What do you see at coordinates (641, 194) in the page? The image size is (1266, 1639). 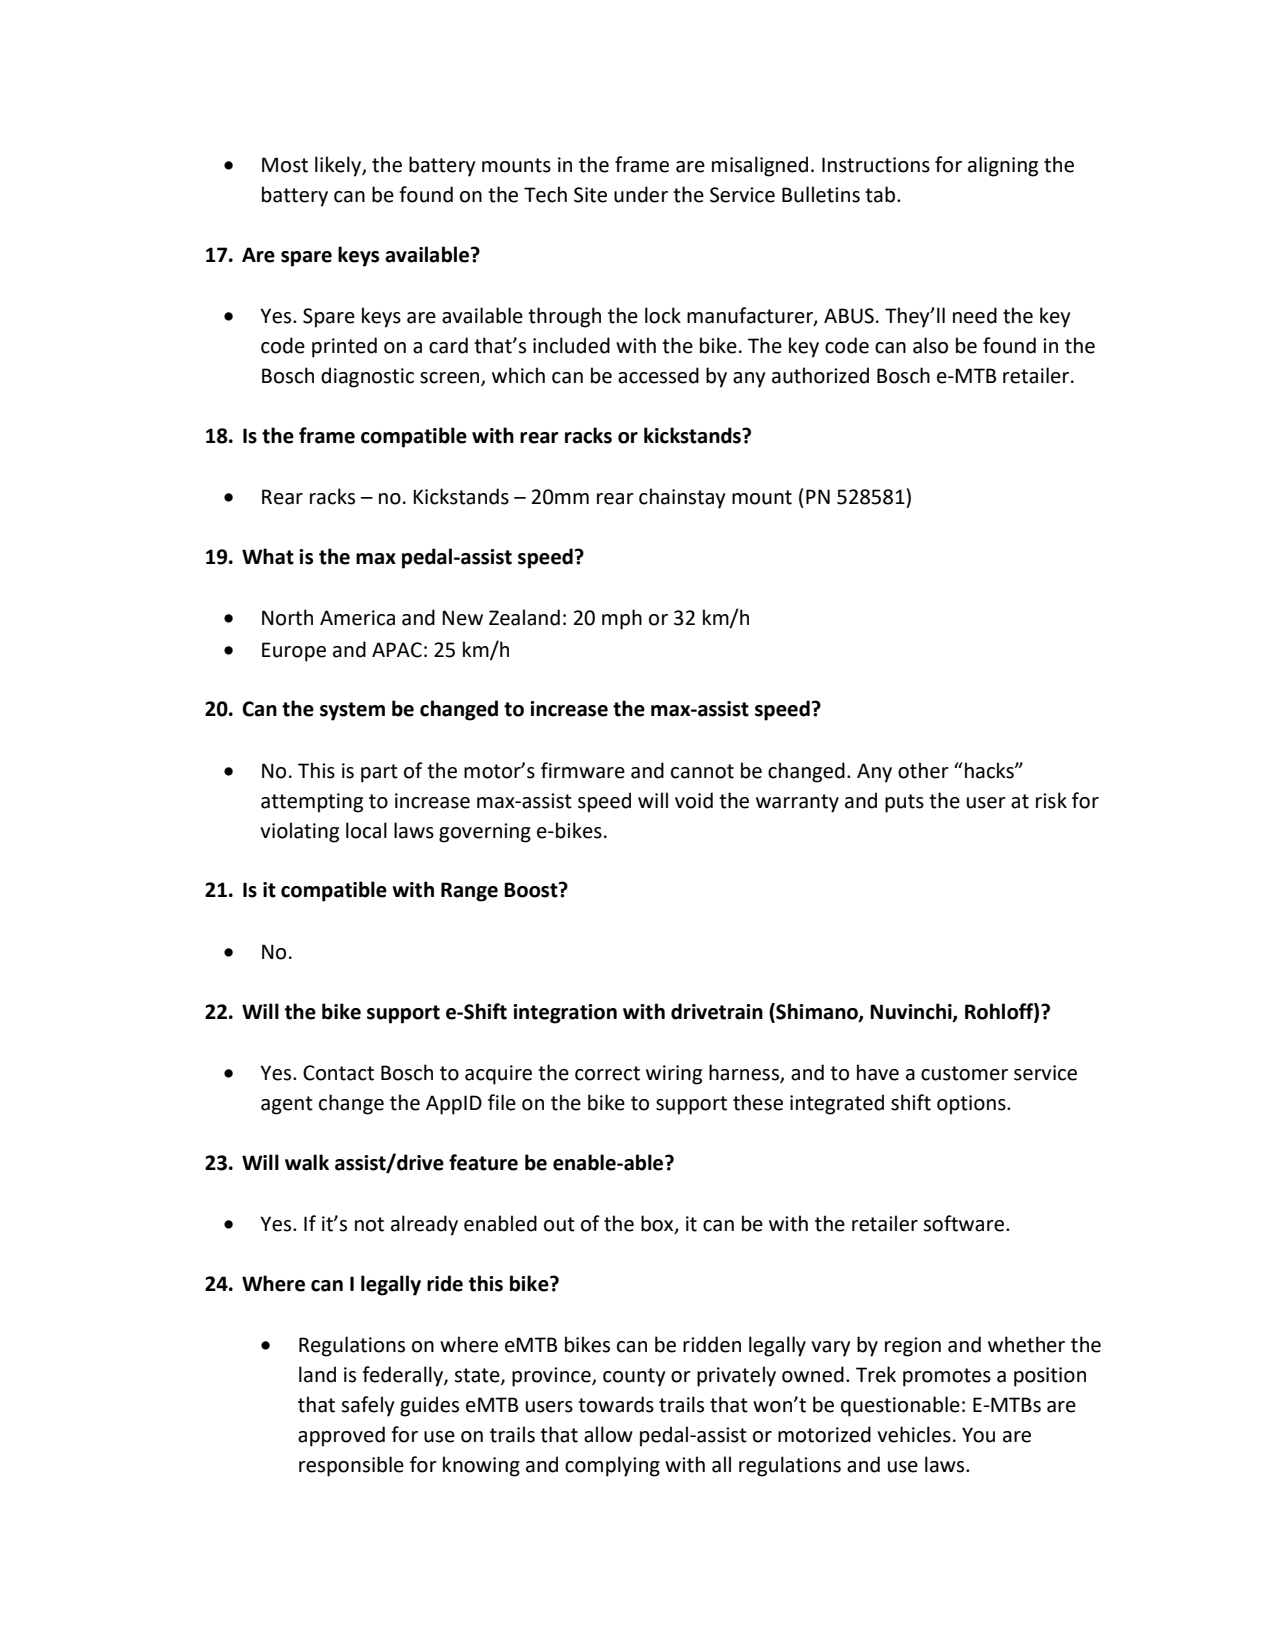 I see `under` at bounding box center [641, 194].
